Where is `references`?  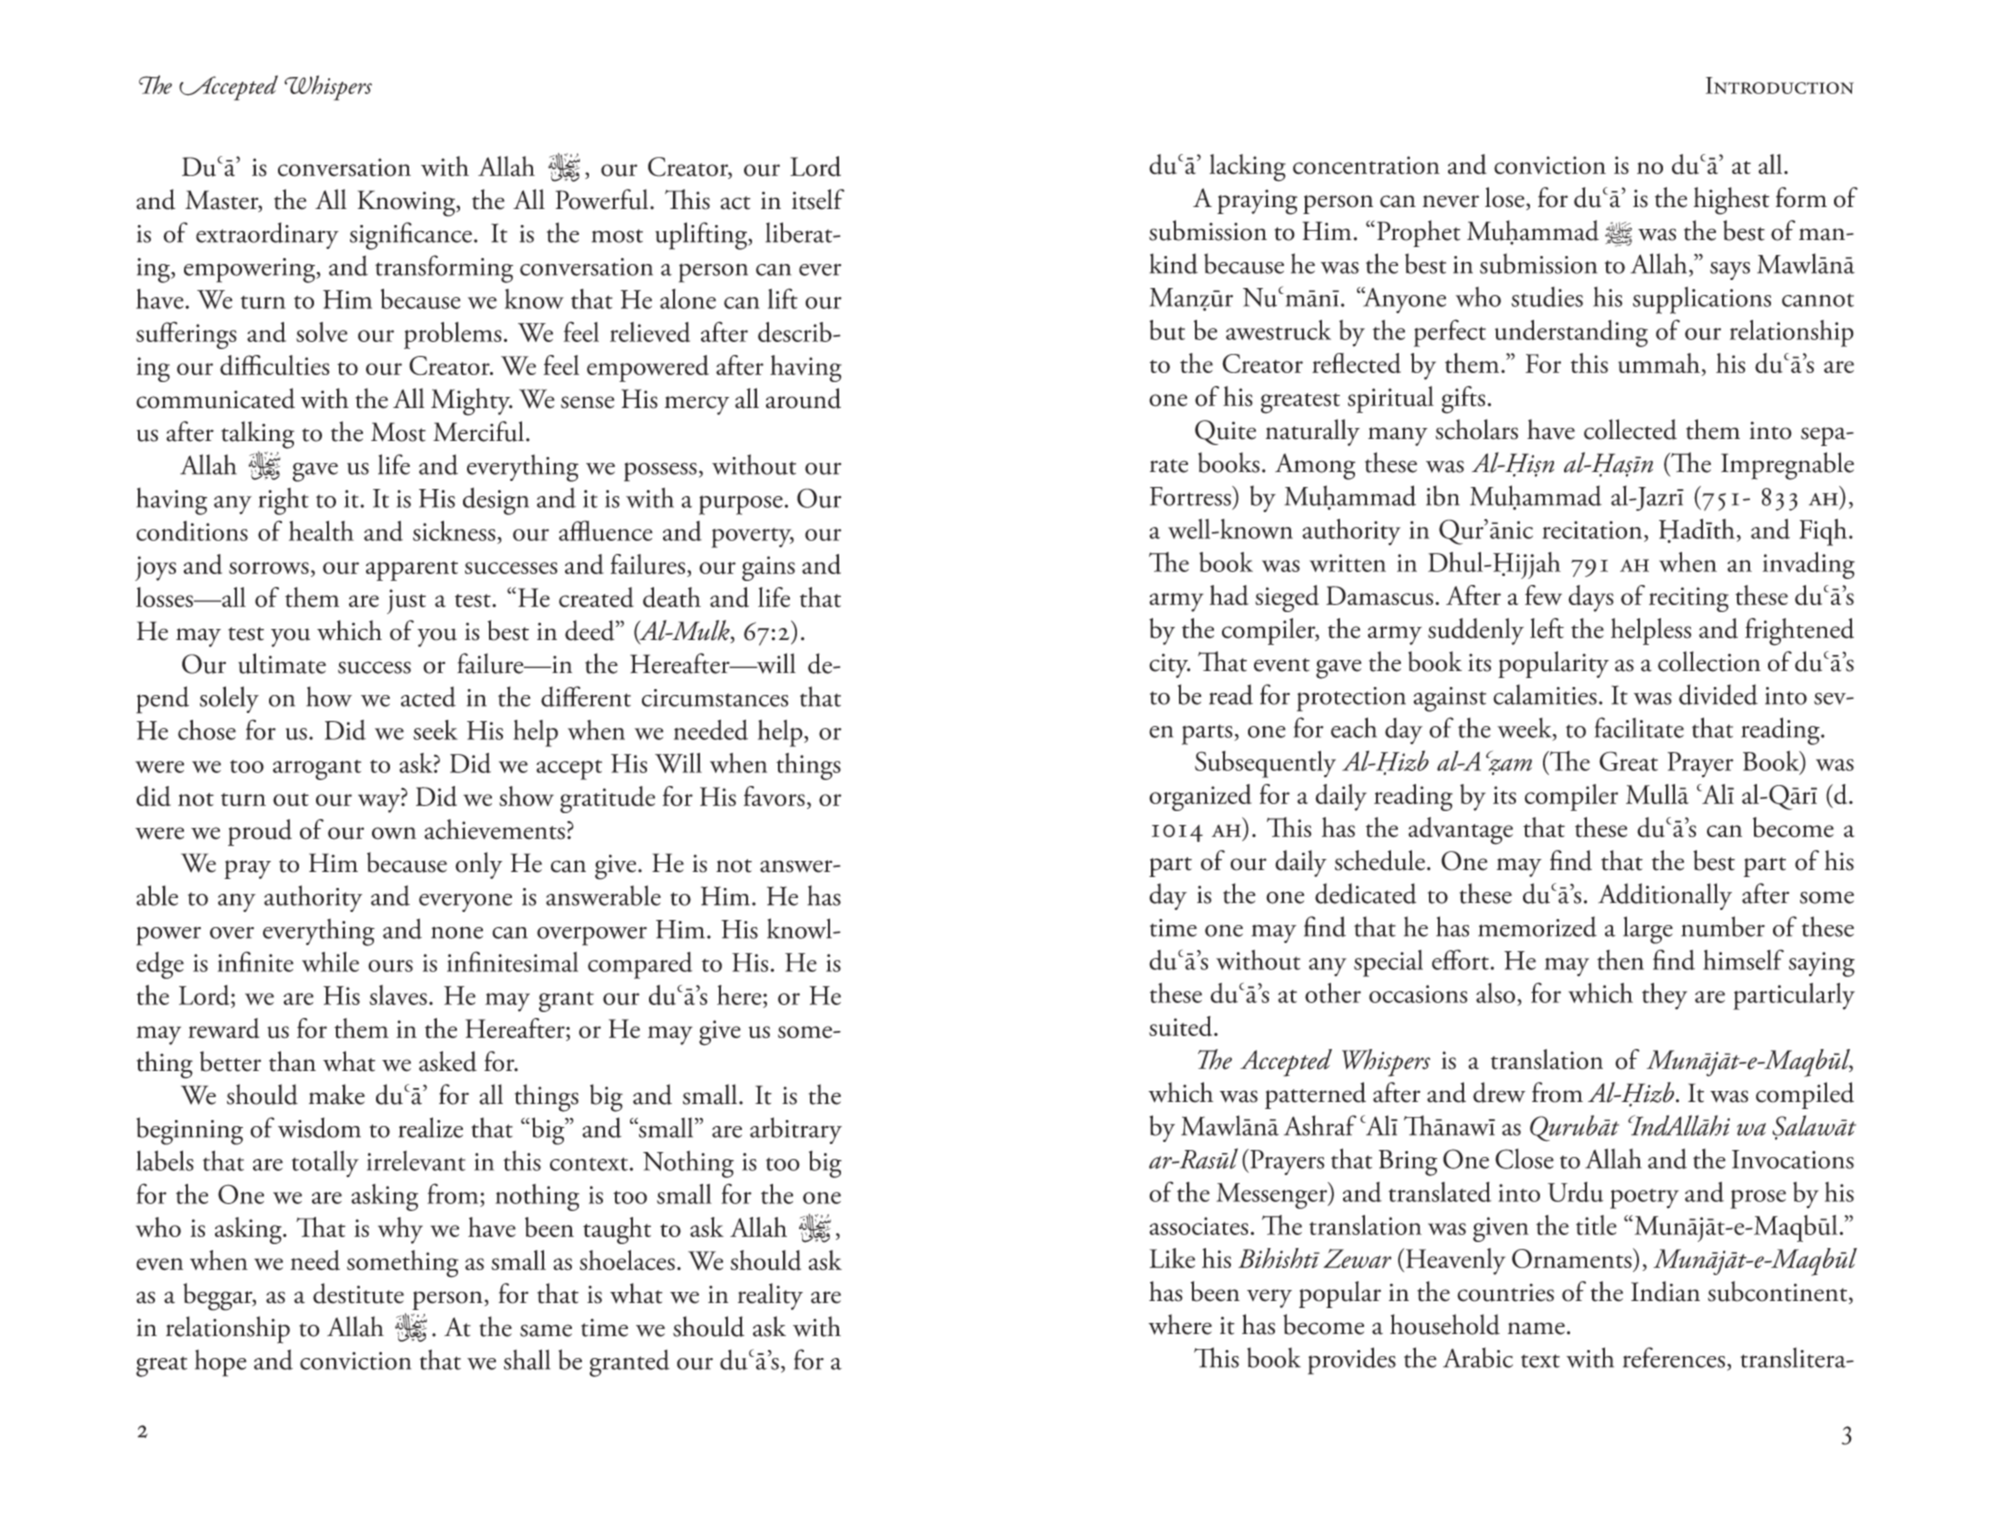
references is located at coordinates (1674, 1357).
